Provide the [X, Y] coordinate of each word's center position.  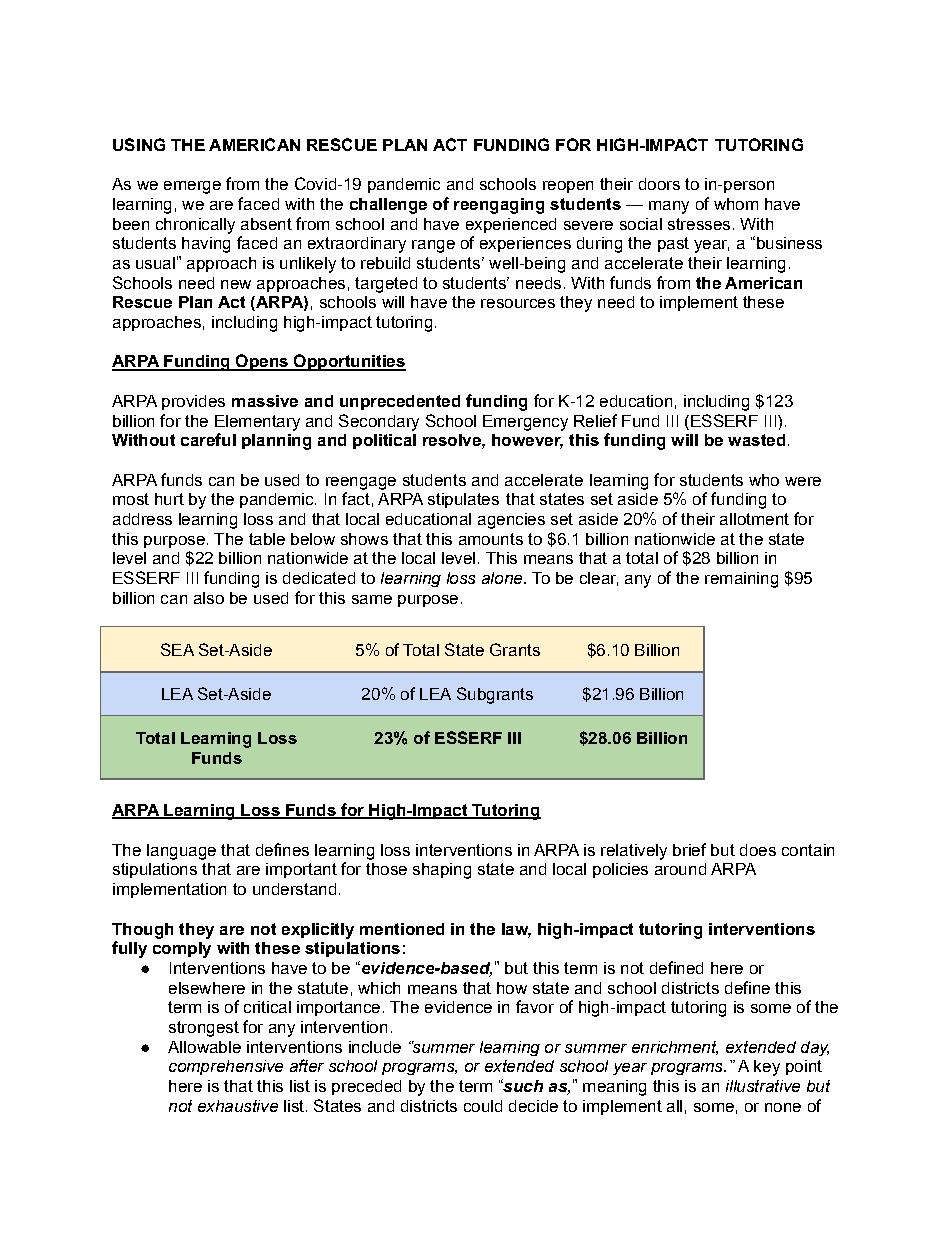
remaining [741, 580]
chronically [195, 226]
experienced [511, 225]
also [209, 598]
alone [503, 578]
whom [736, 204]
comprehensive [226, 1067]
